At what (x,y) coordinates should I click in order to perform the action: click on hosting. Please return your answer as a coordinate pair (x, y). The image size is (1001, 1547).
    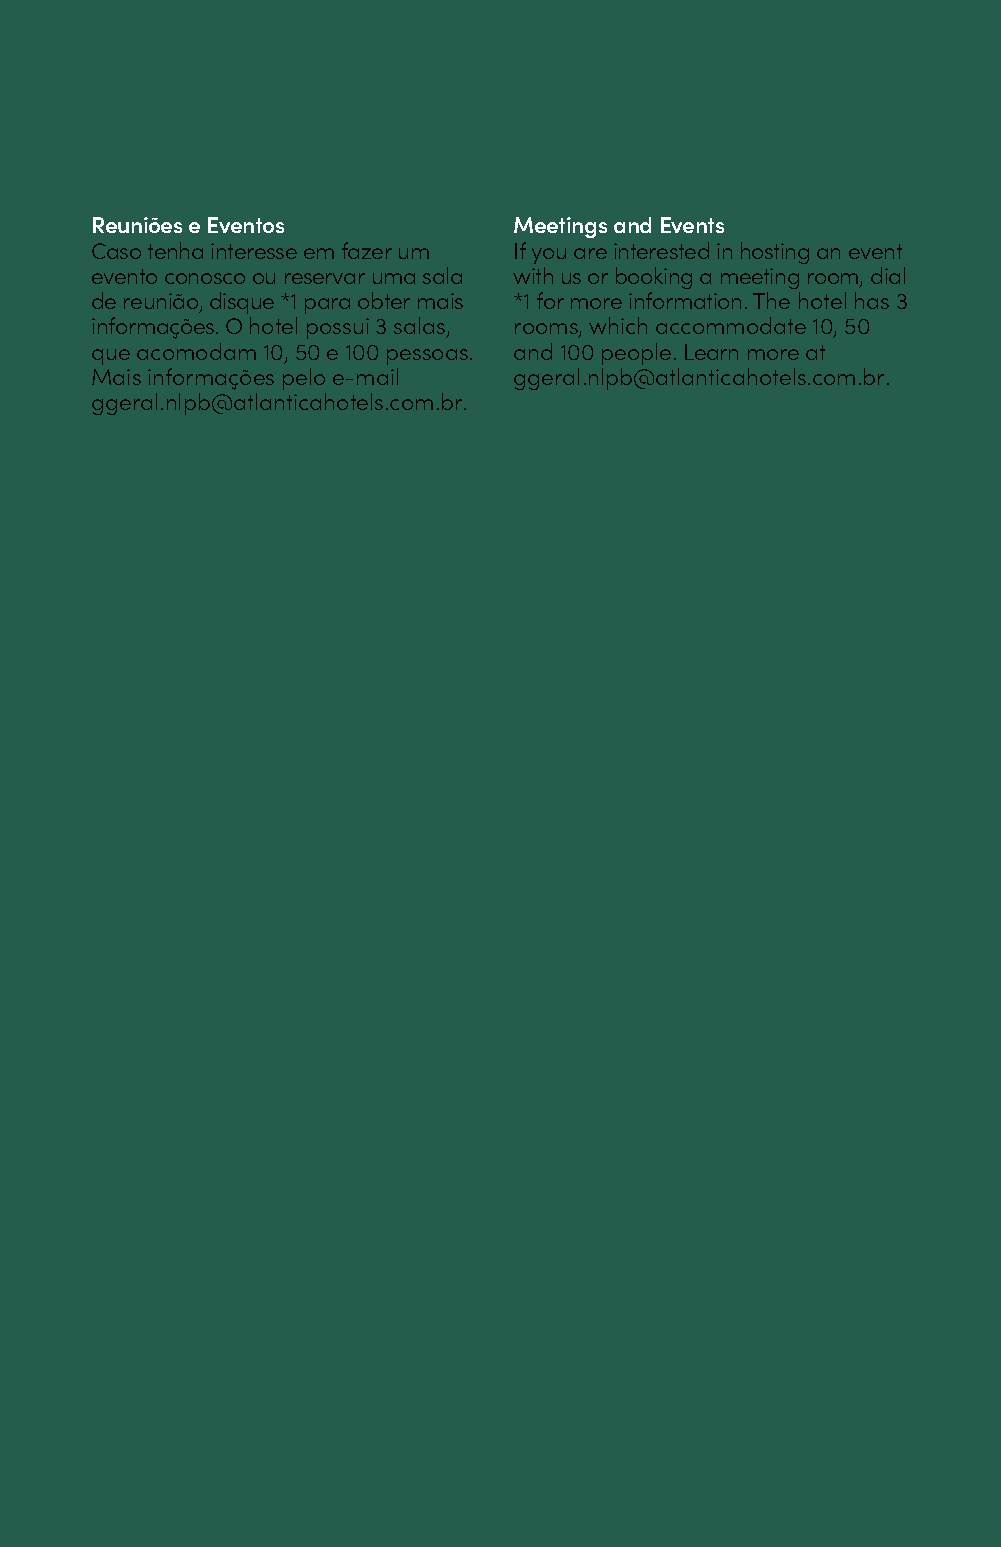
    Looking at the image, I should click on (775, 253).
